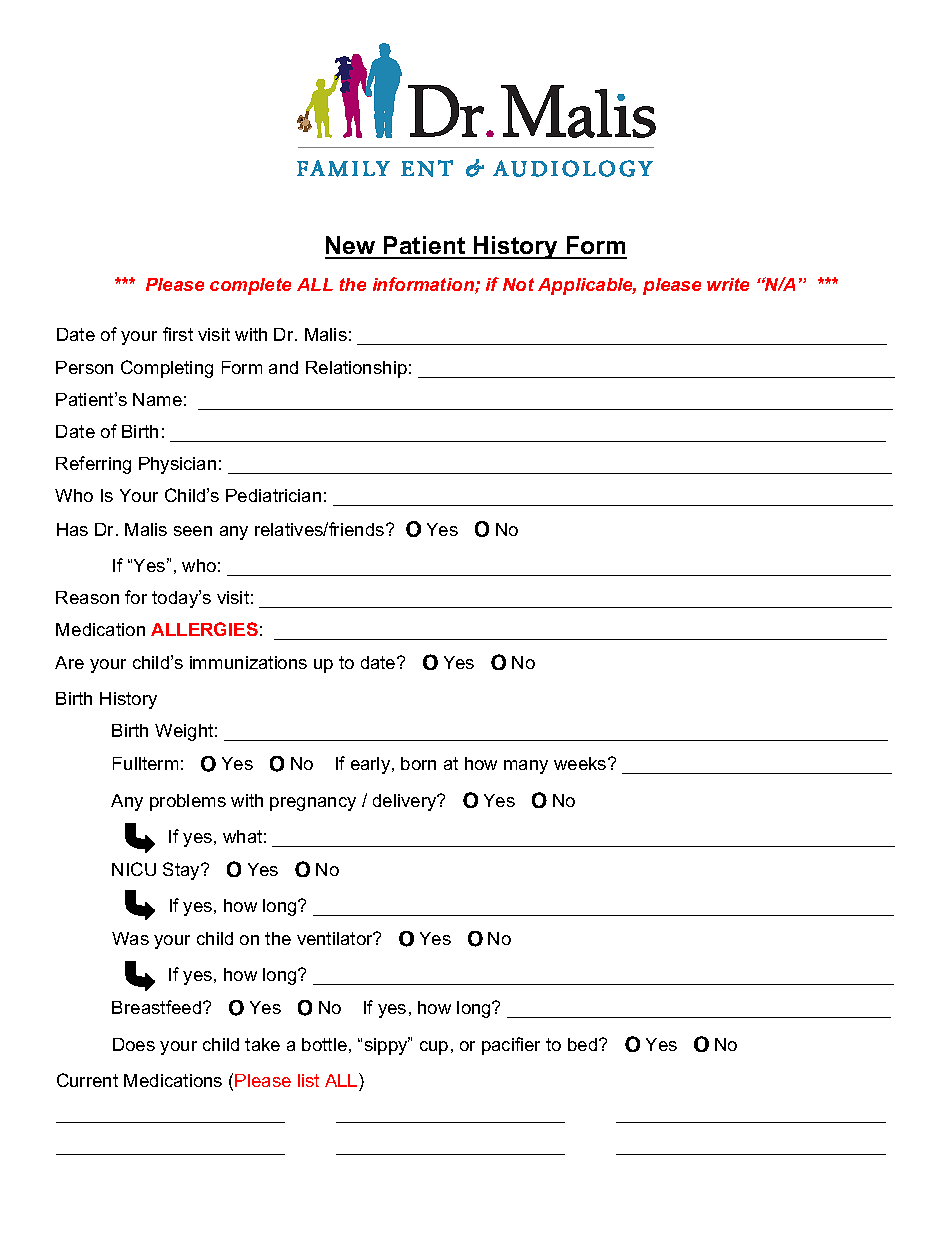  Describe the element at coordinates (134, 869) in the screenshot. I see `NICU` at that location.
